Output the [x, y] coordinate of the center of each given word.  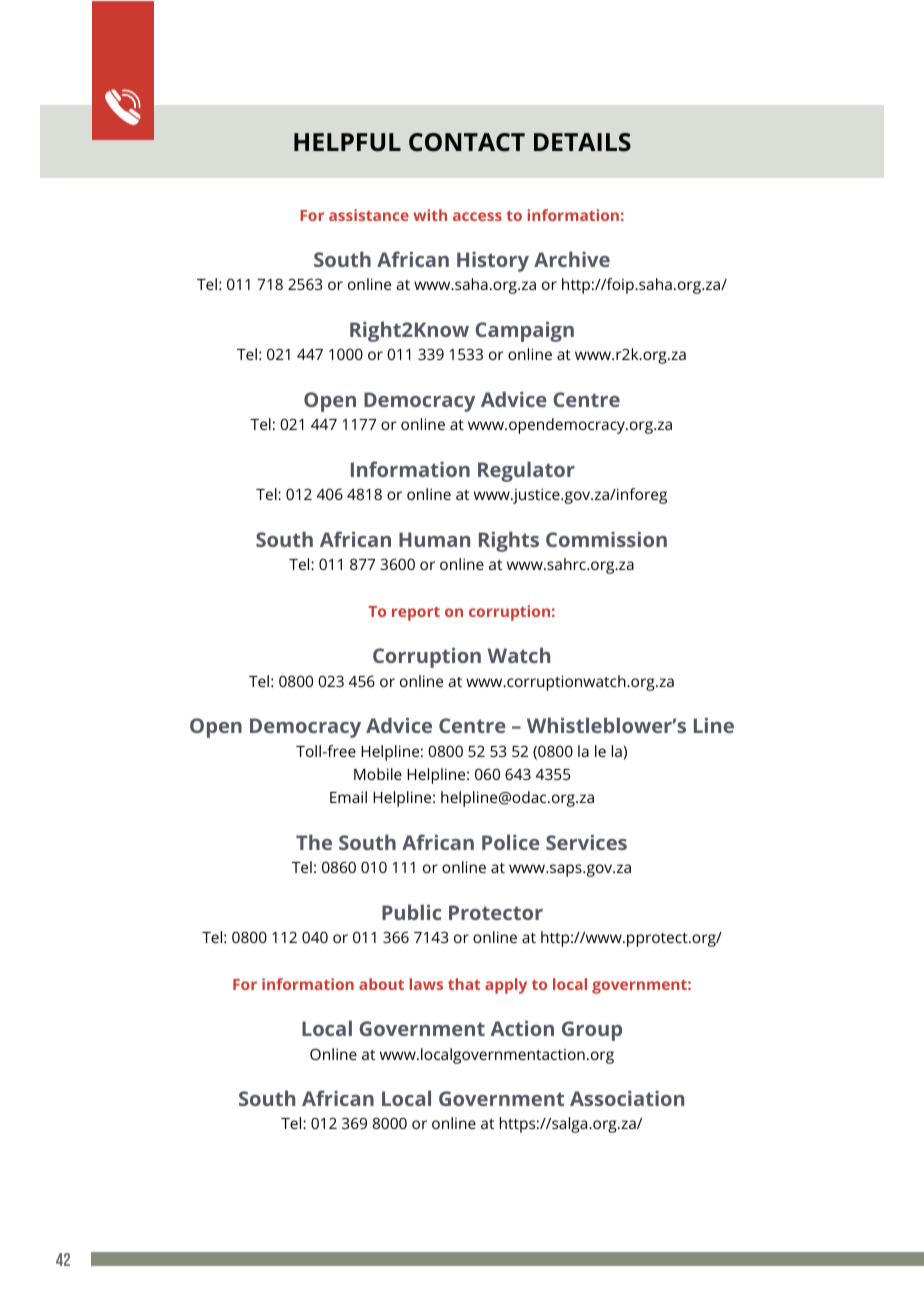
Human [434, 539]
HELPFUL [347, 142]
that [464, 984]
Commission [606, 539]
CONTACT [467, 142]
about [381, 984]
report [416, 614]
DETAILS [582, 142]
